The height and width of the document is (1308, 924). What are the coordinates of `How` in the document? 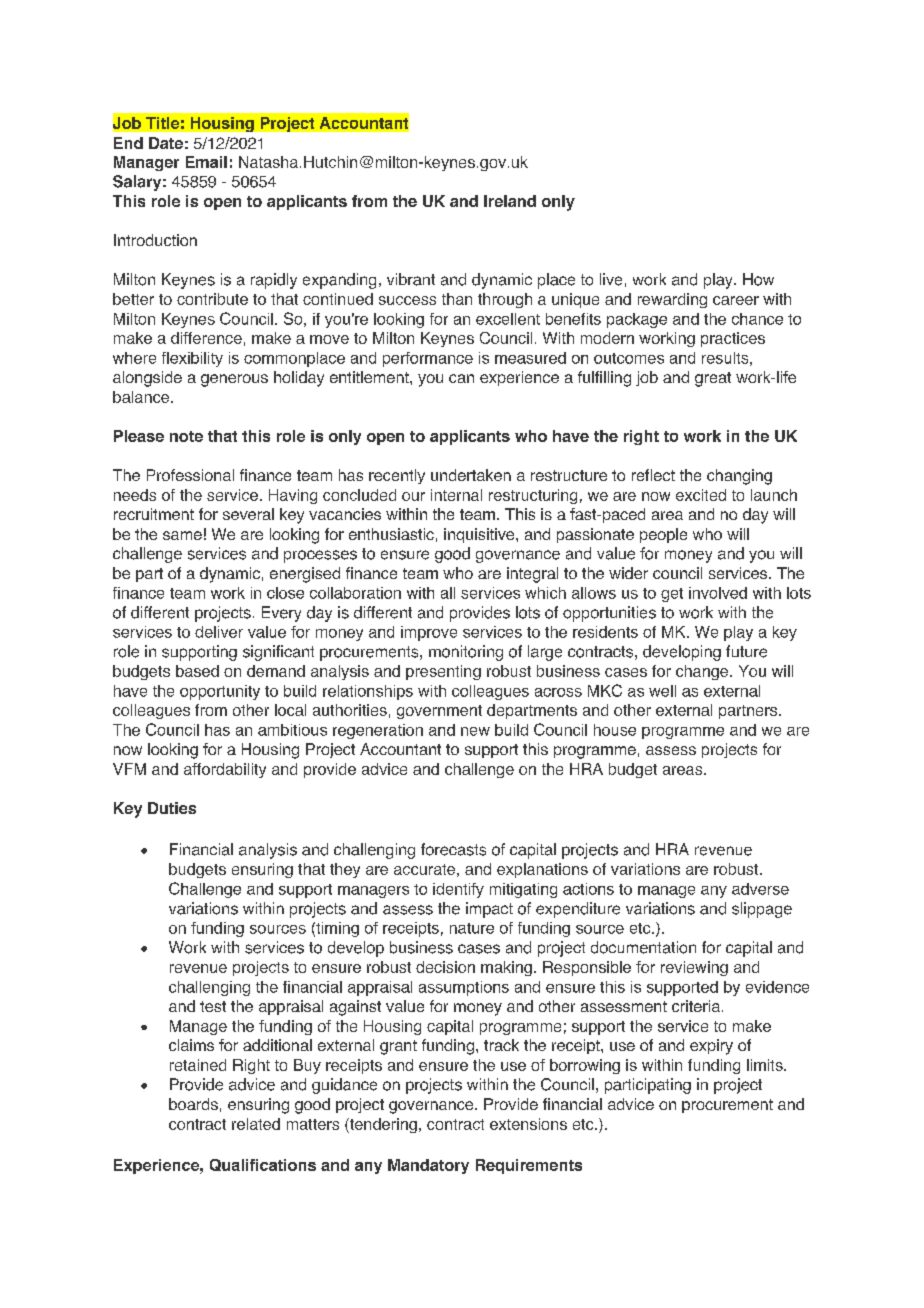 It's located at (758, 279).
